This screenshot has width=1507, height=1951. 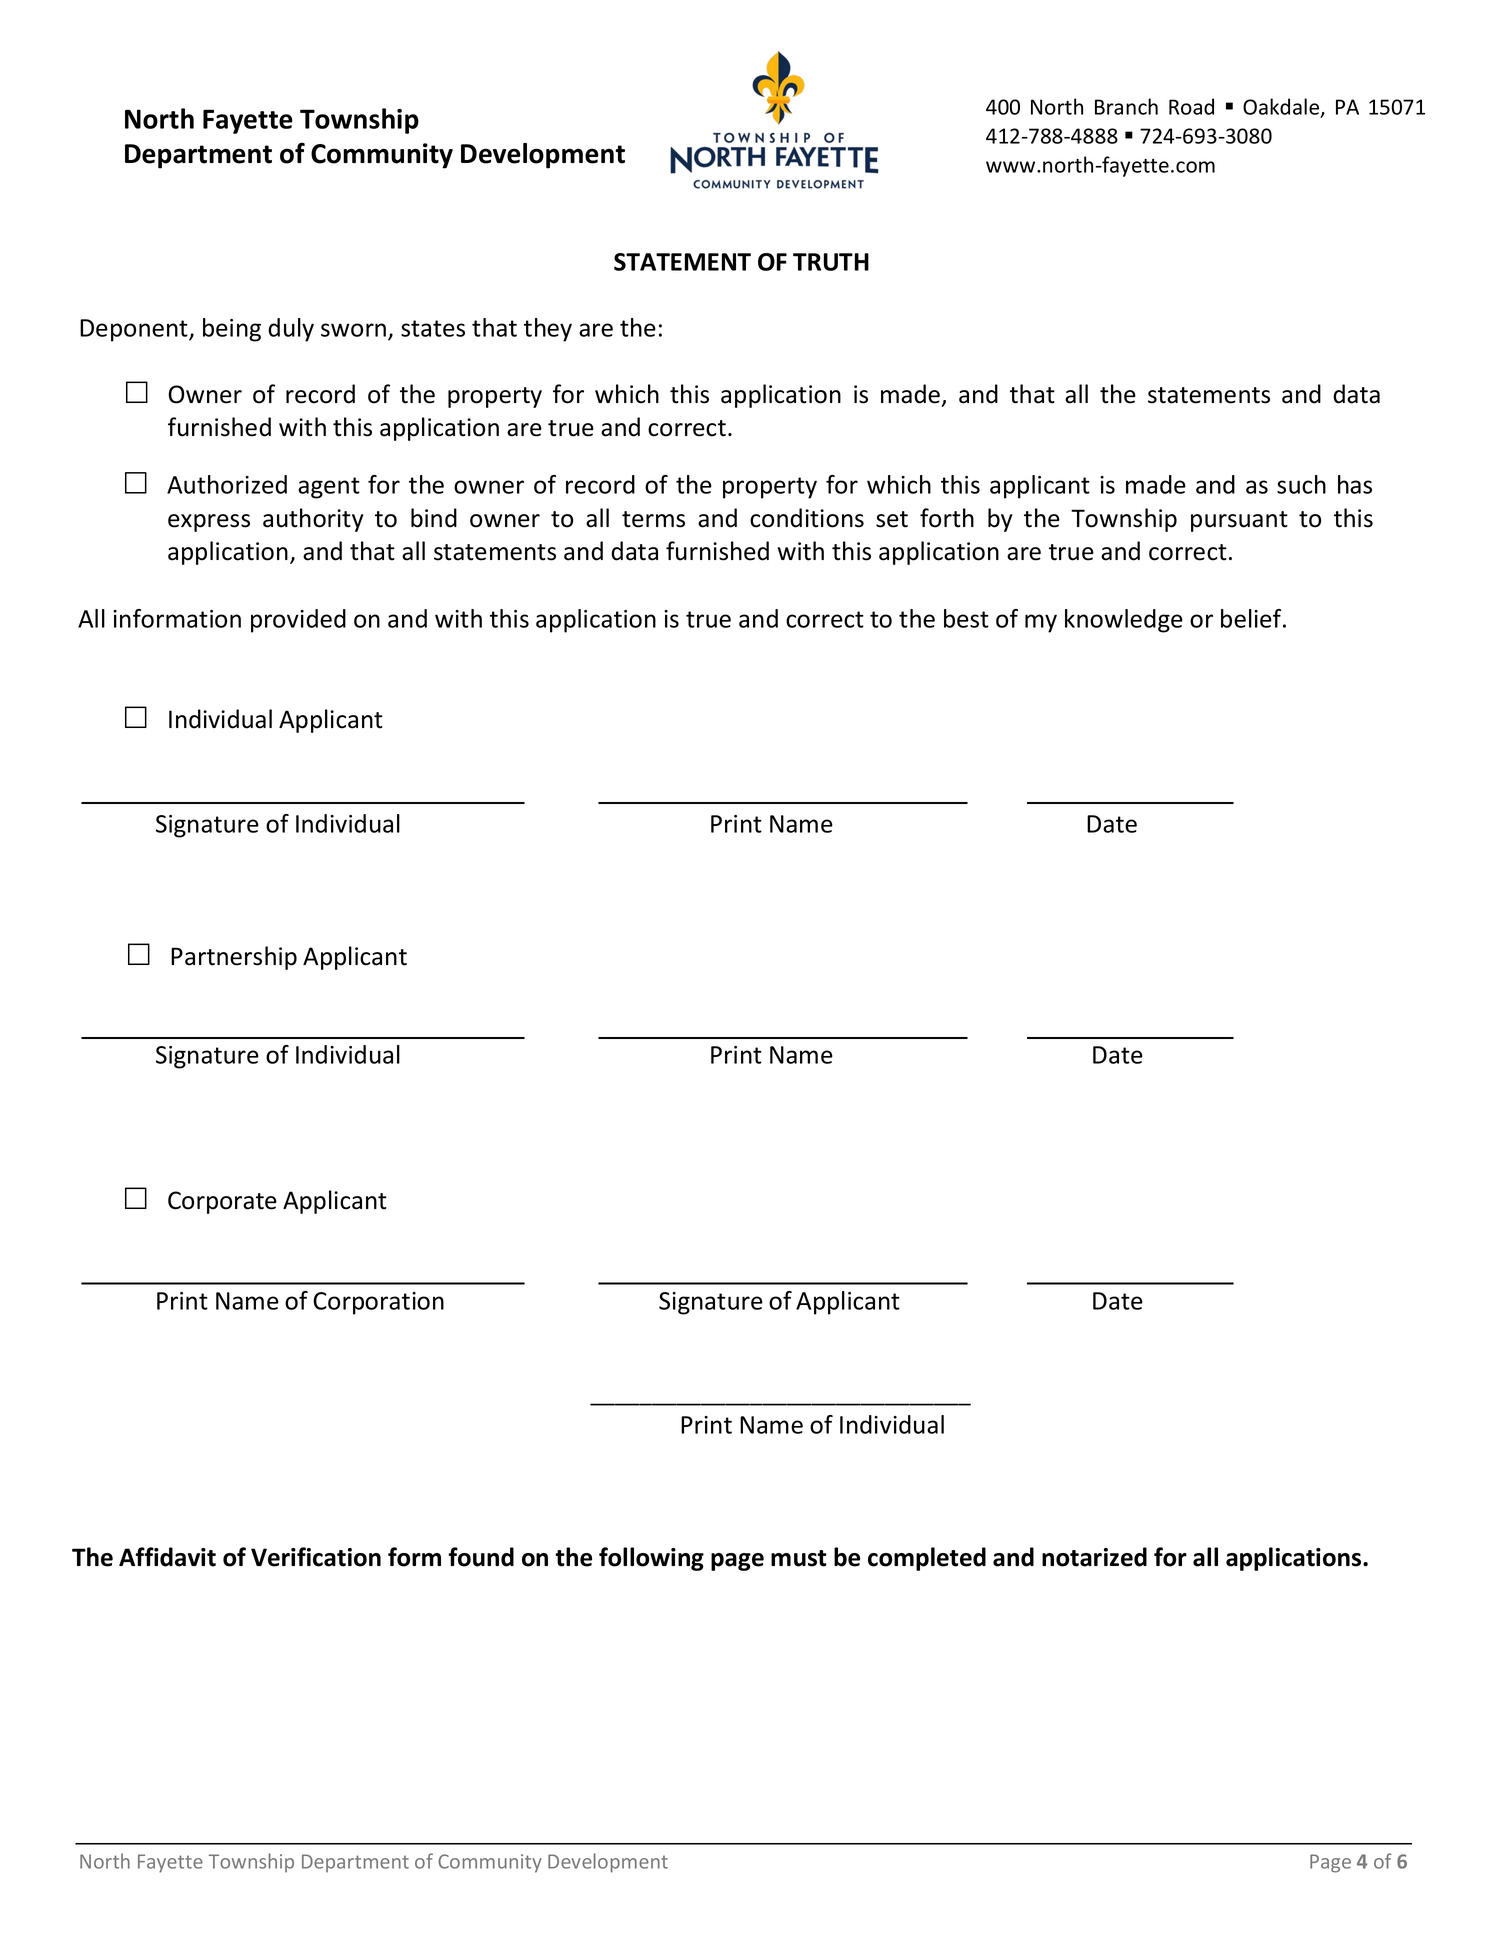 What do you see at coordinates (316, 1557) in the screenshot?
I see `Verification` at bounding box center [316, 1557].
